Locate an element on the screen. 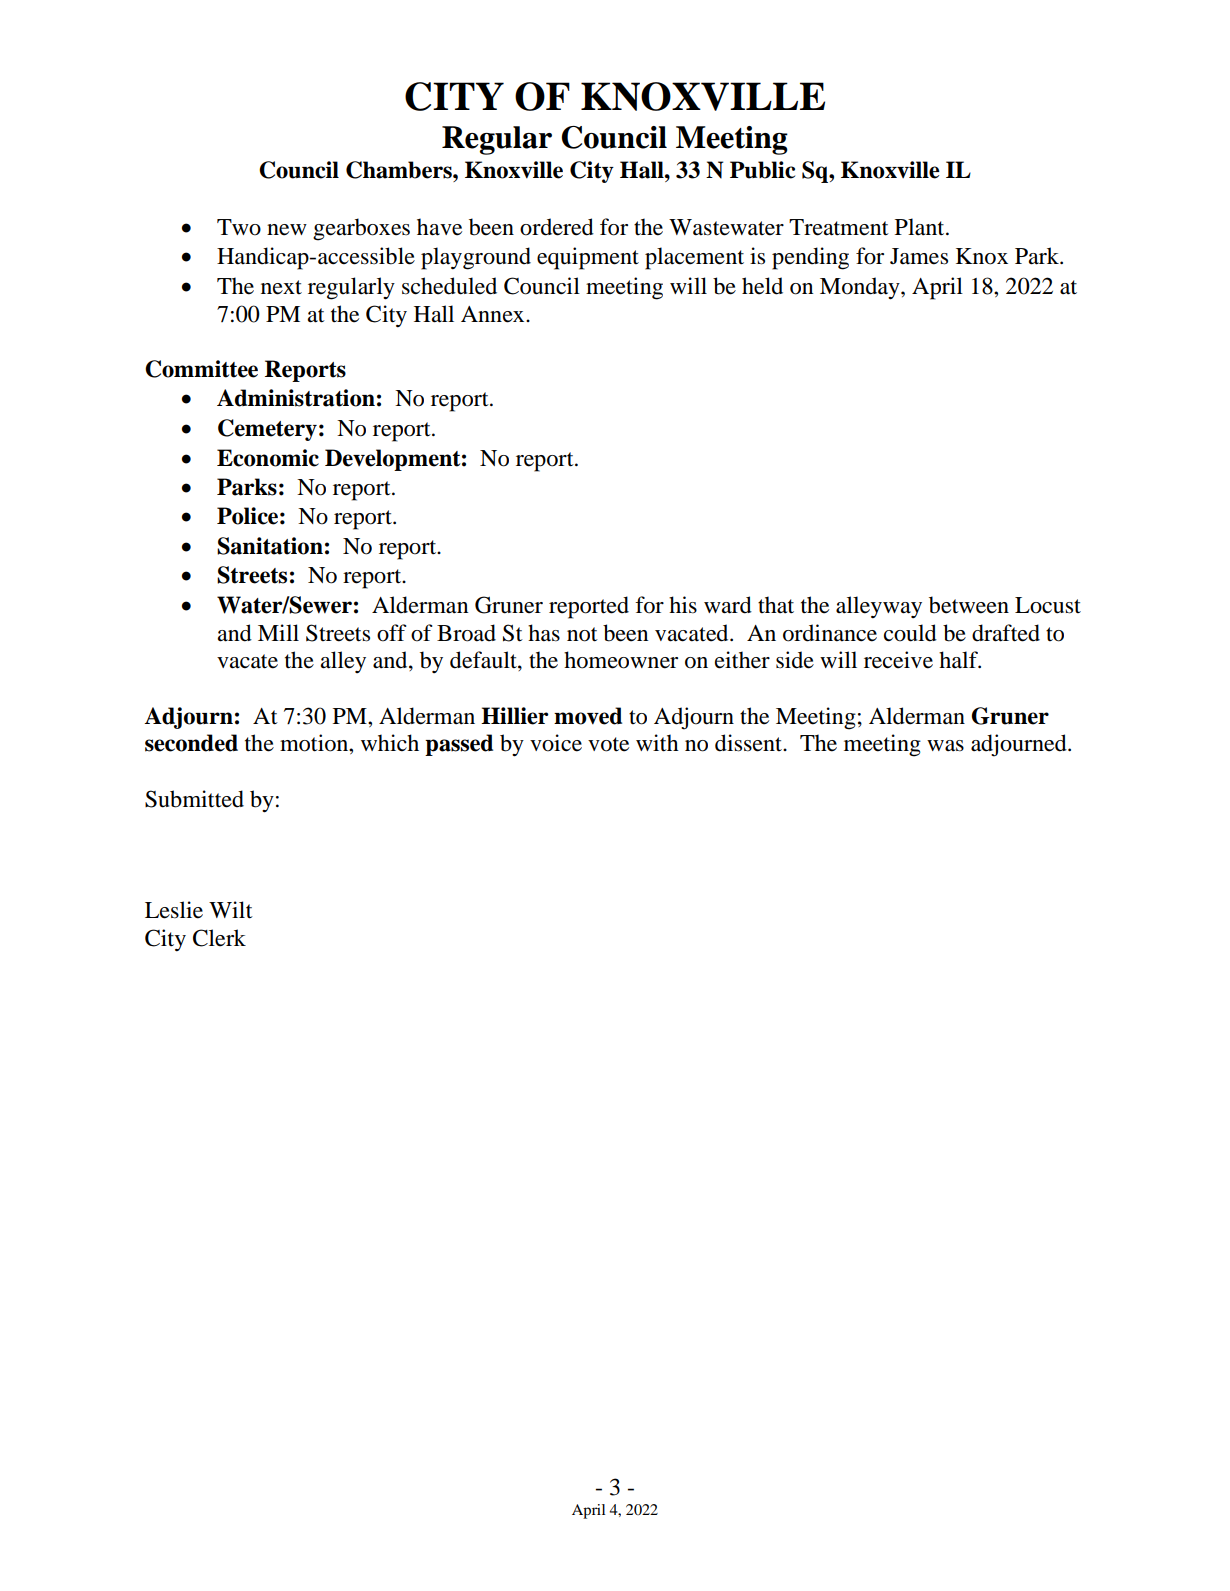  Wilt is located at coordinates (231, 910).
